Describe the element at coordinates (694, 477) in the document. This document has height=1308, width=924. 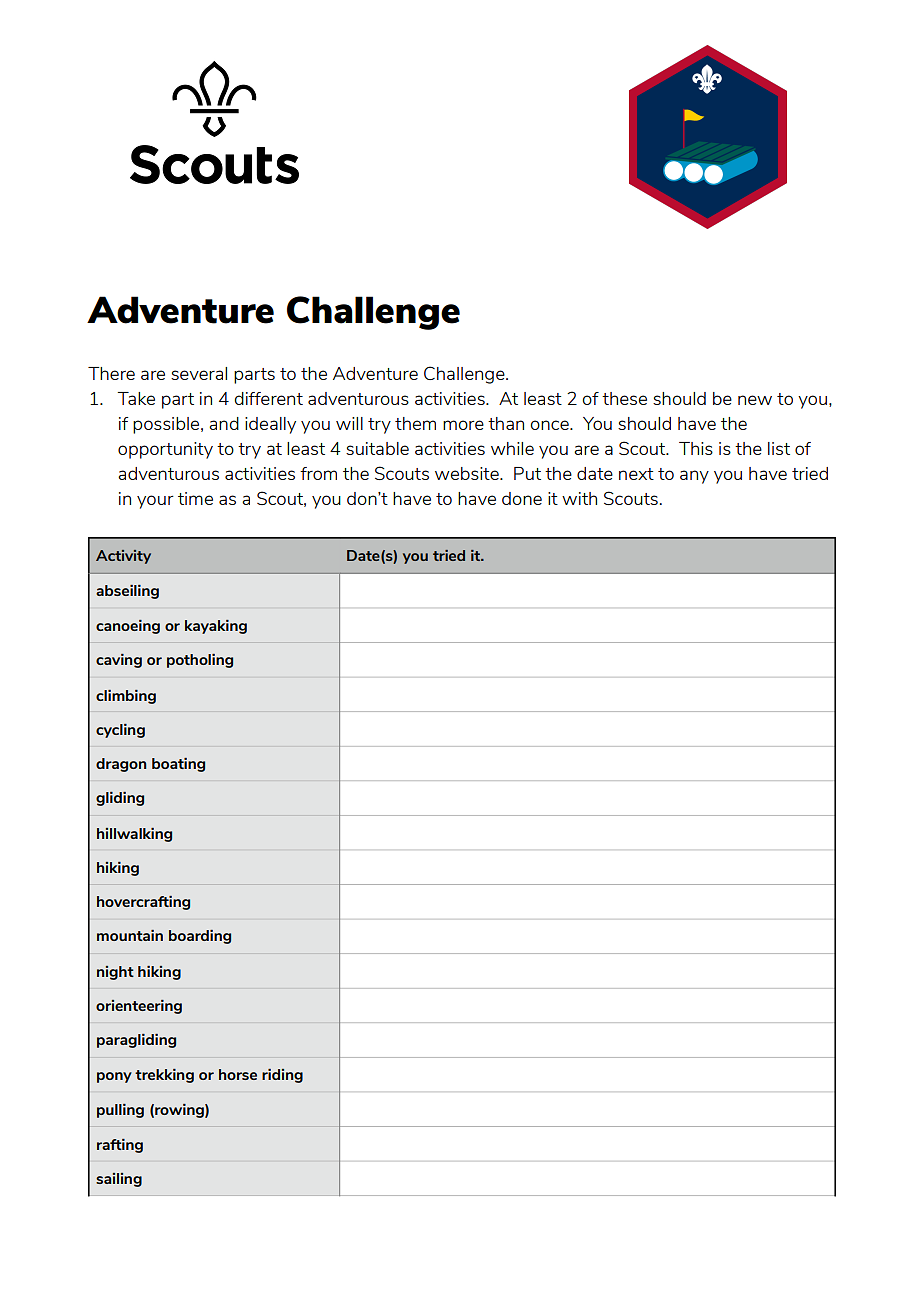
I see `any` at that location.
